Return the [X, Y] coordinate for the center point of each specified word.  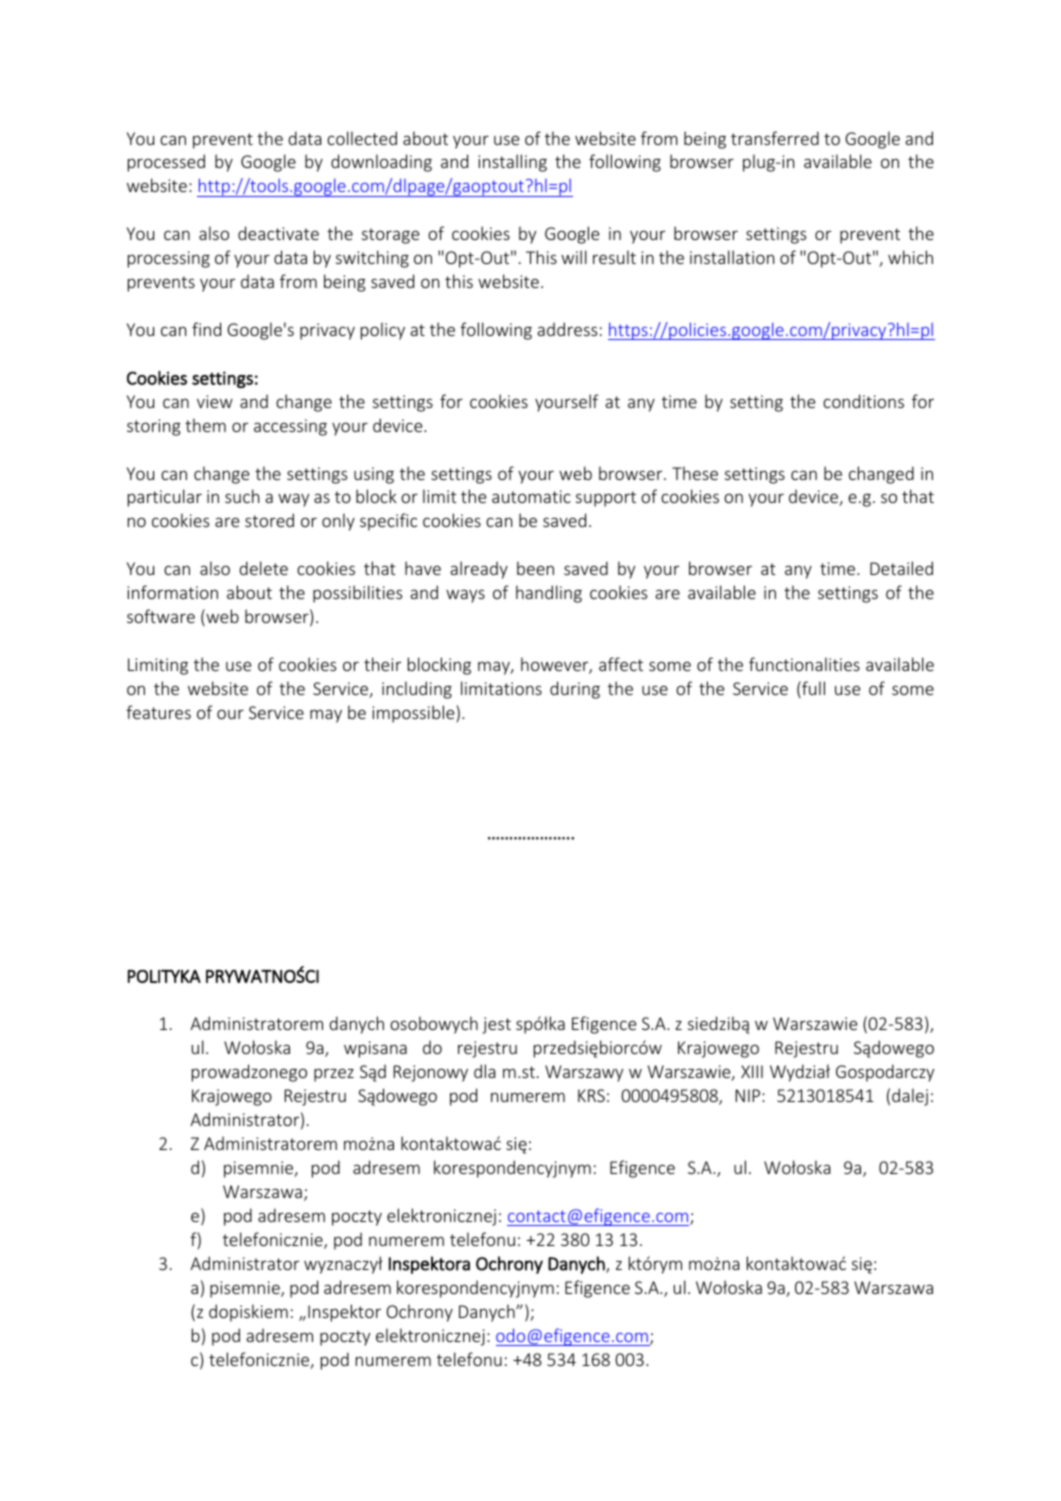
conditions [863, 401]
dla [485, 1071]
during [575, 690]
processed [166, 163]
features [158, 712]
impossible [414, 714]
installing [512, 163]
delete [264, 568]
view [215, 401]
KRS [591, 1095]
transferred [775, 138]
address [567, 329]
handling [549, 594]
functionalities [804, 664]
